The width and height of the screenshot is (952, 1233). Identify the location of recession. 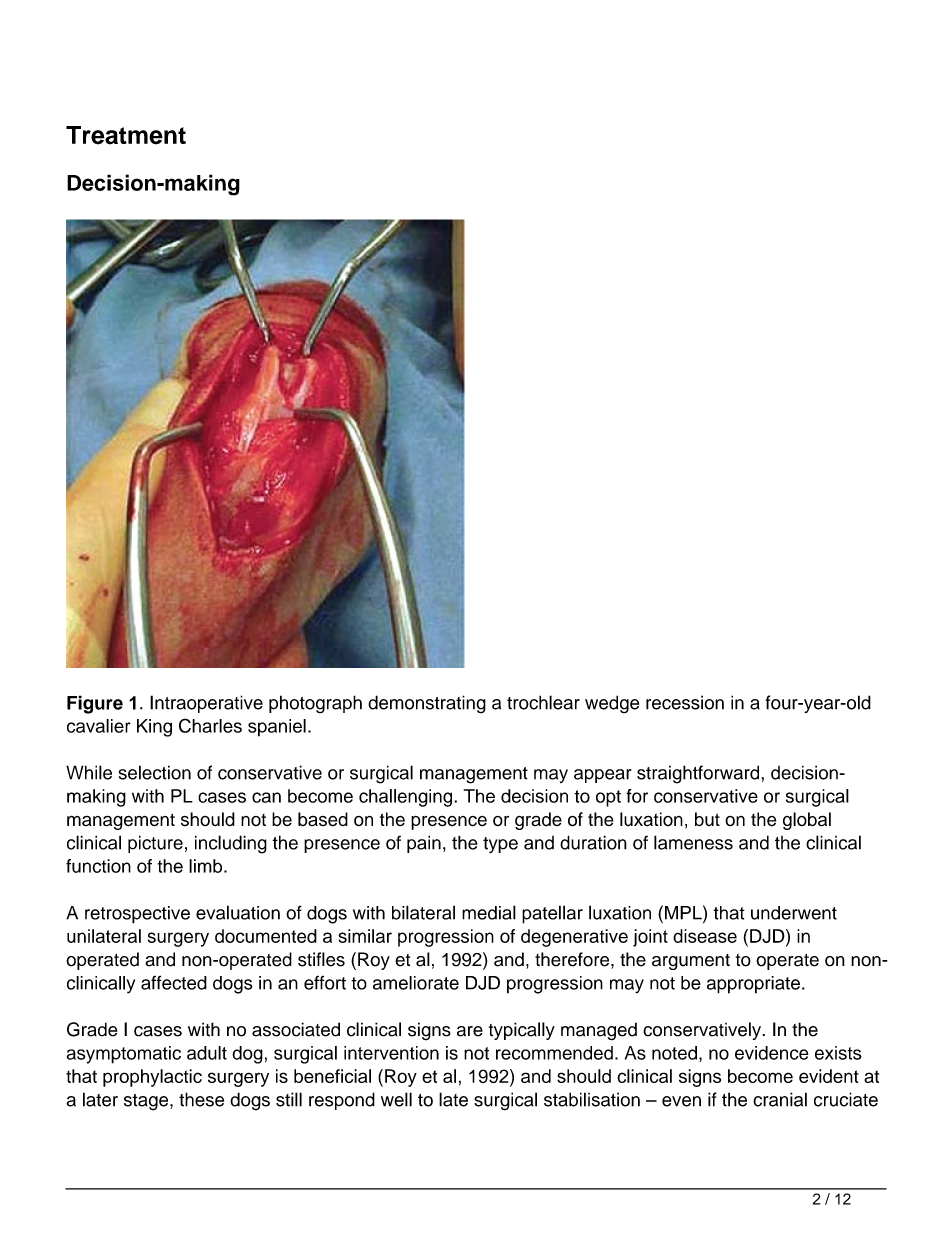
(685, 702).
